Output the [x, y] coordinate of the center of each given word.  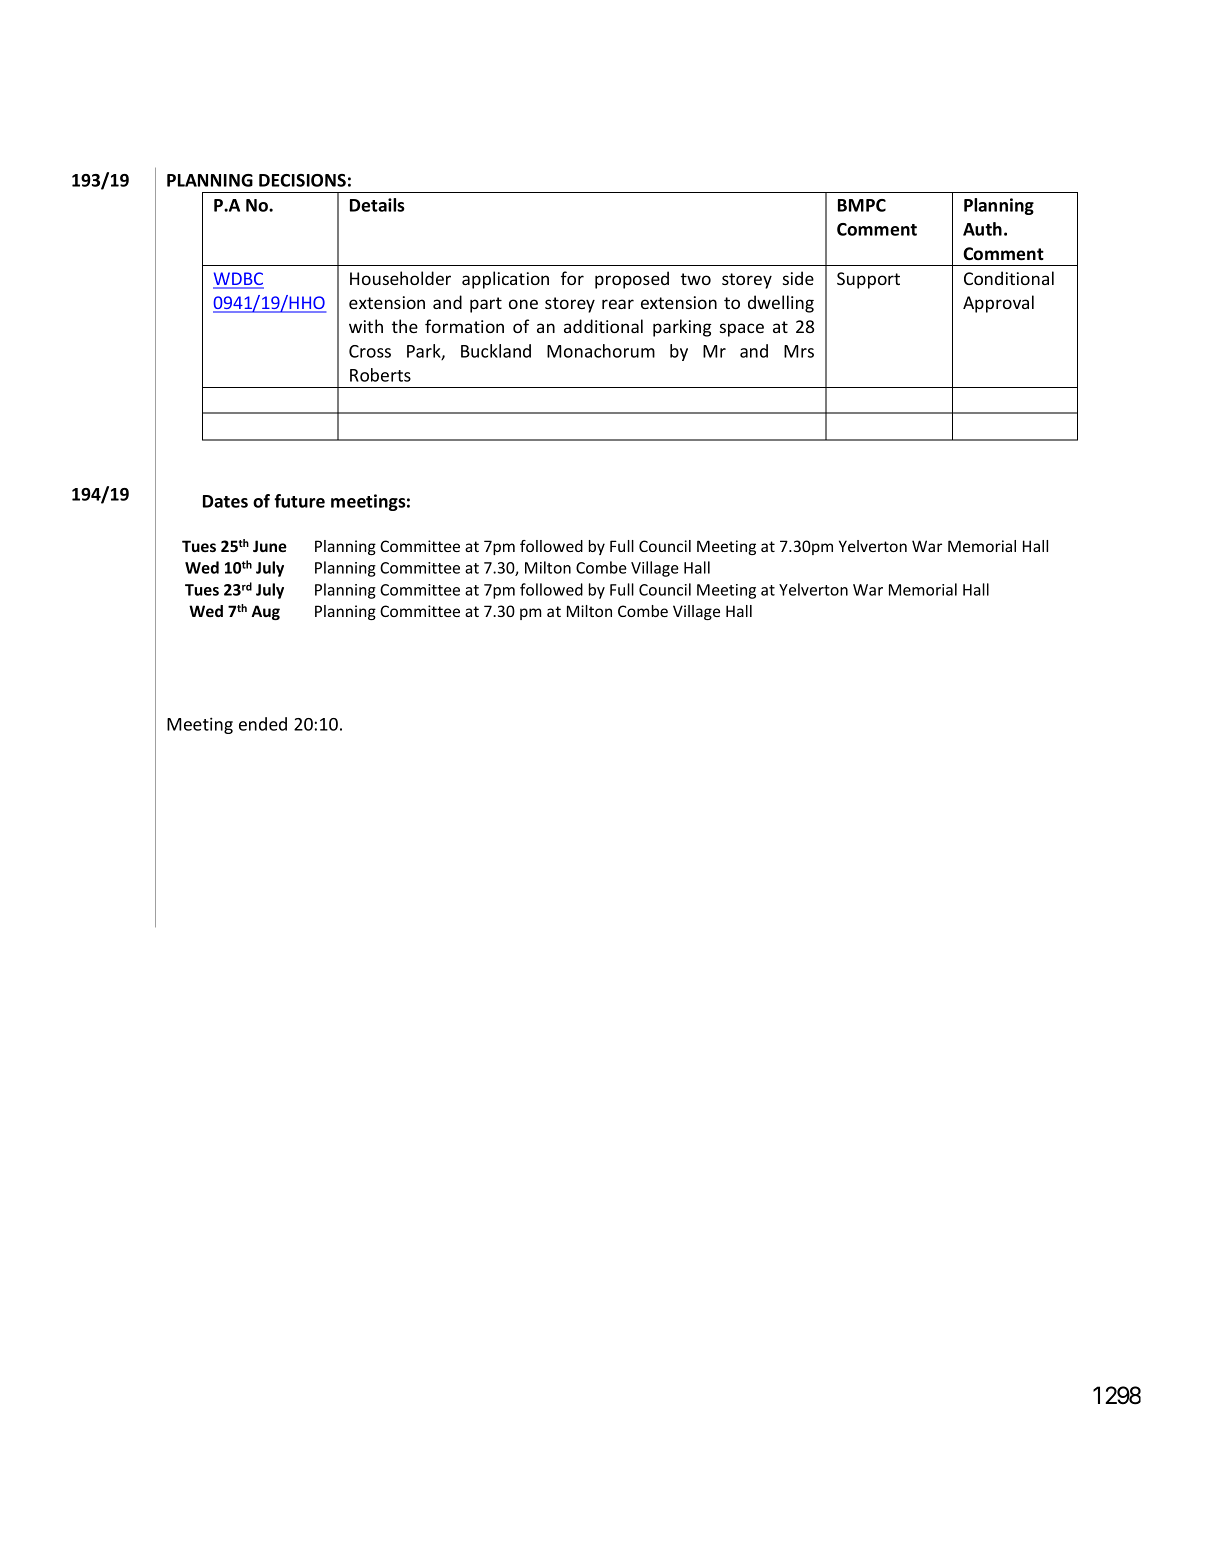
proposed [632, 280]
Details [377, 205]
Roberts [380, 375]
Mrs [799, 351]
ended [263, 724]
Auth [982, 229]
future [299, 501]
